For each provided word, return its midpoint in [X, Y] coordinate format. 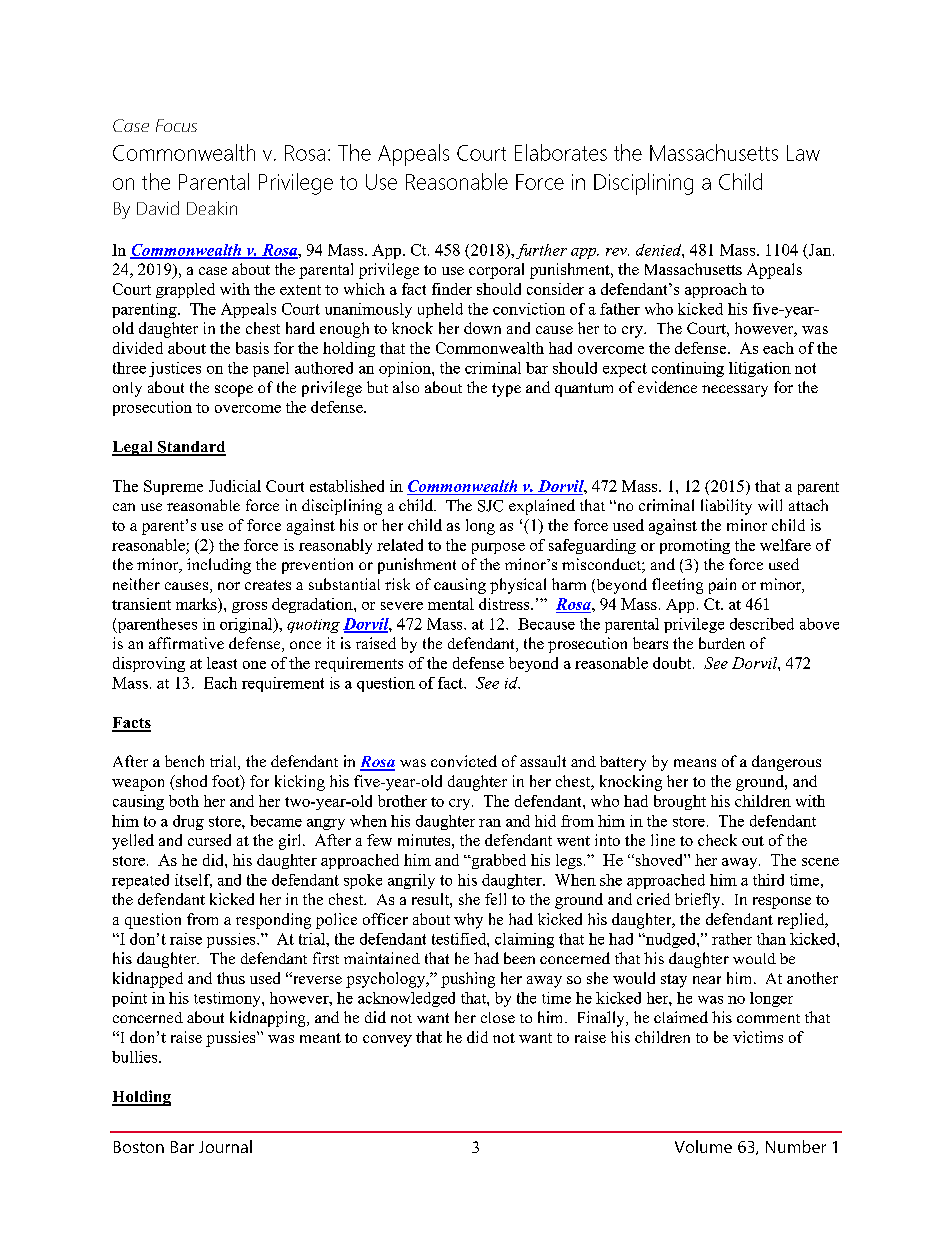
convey [387, 1041]
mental [451, 604]
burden [722, 643]
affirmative [186, 643]
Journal [225, 1146]
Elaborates [561, 152]
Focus [176, 125]
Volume [703, 1146]
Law [803, 153]
